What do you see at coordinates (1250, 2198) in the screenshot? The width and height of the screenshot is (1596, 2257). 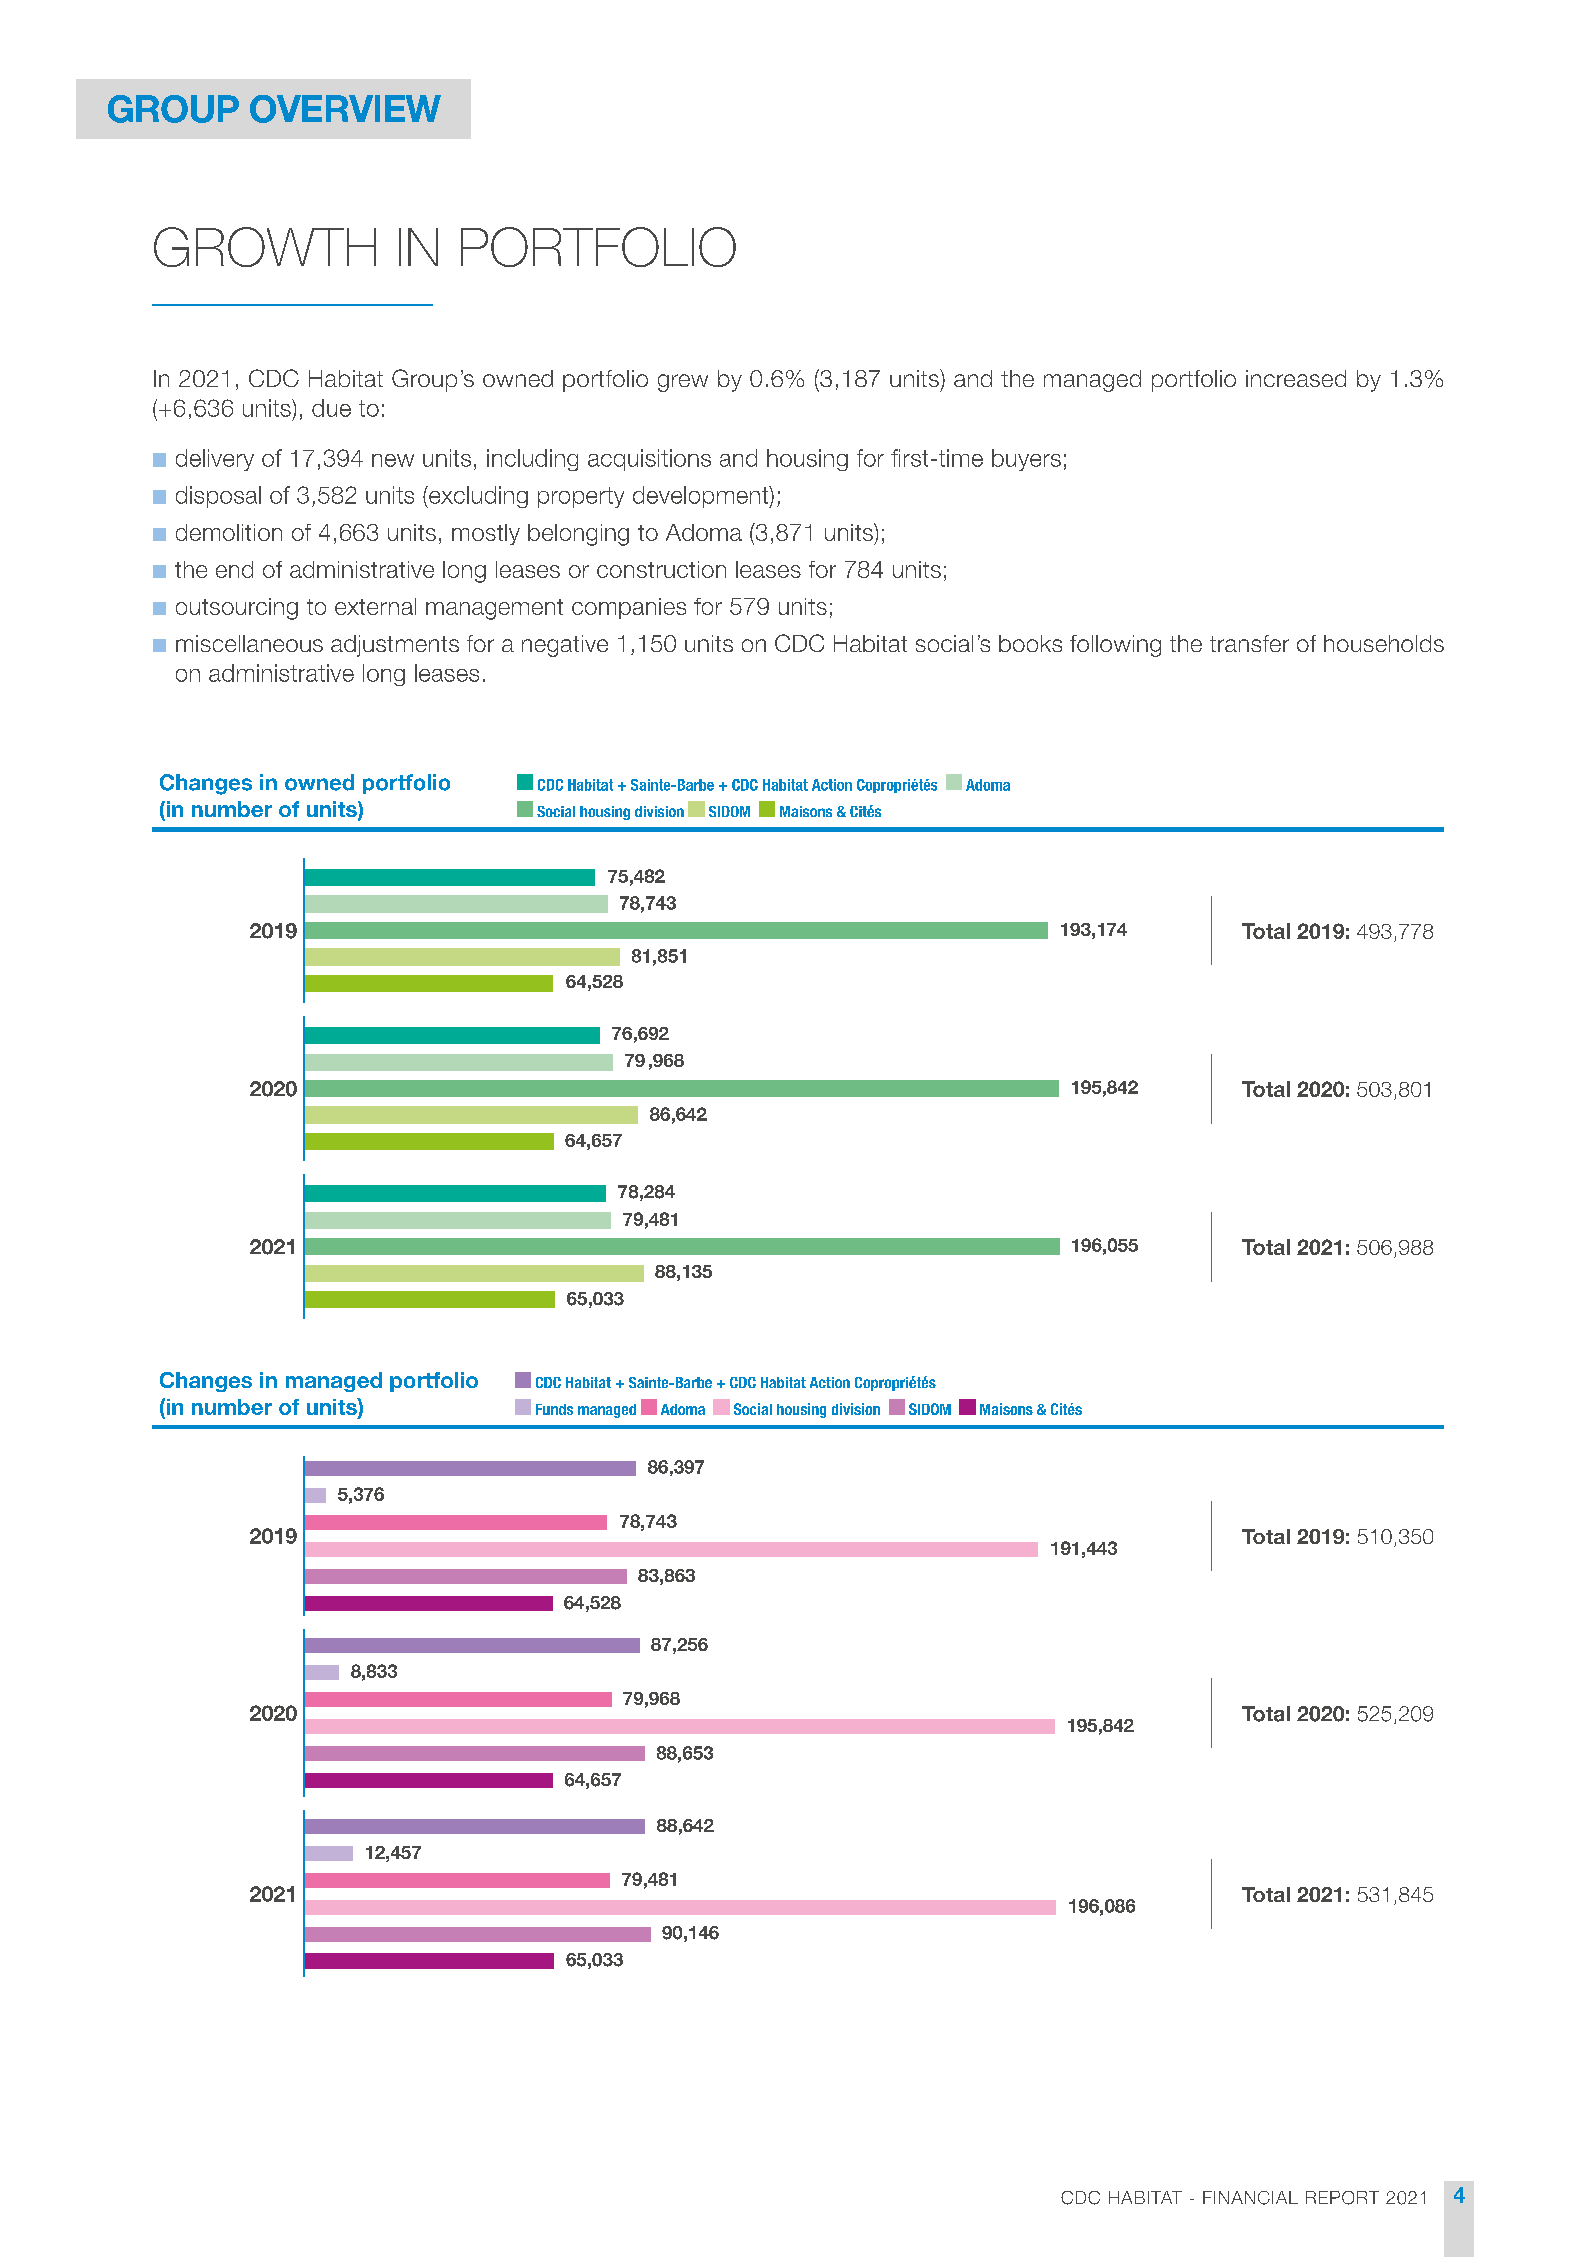 I see `FINANCIAL` at bounding box center [1250, 2198].
